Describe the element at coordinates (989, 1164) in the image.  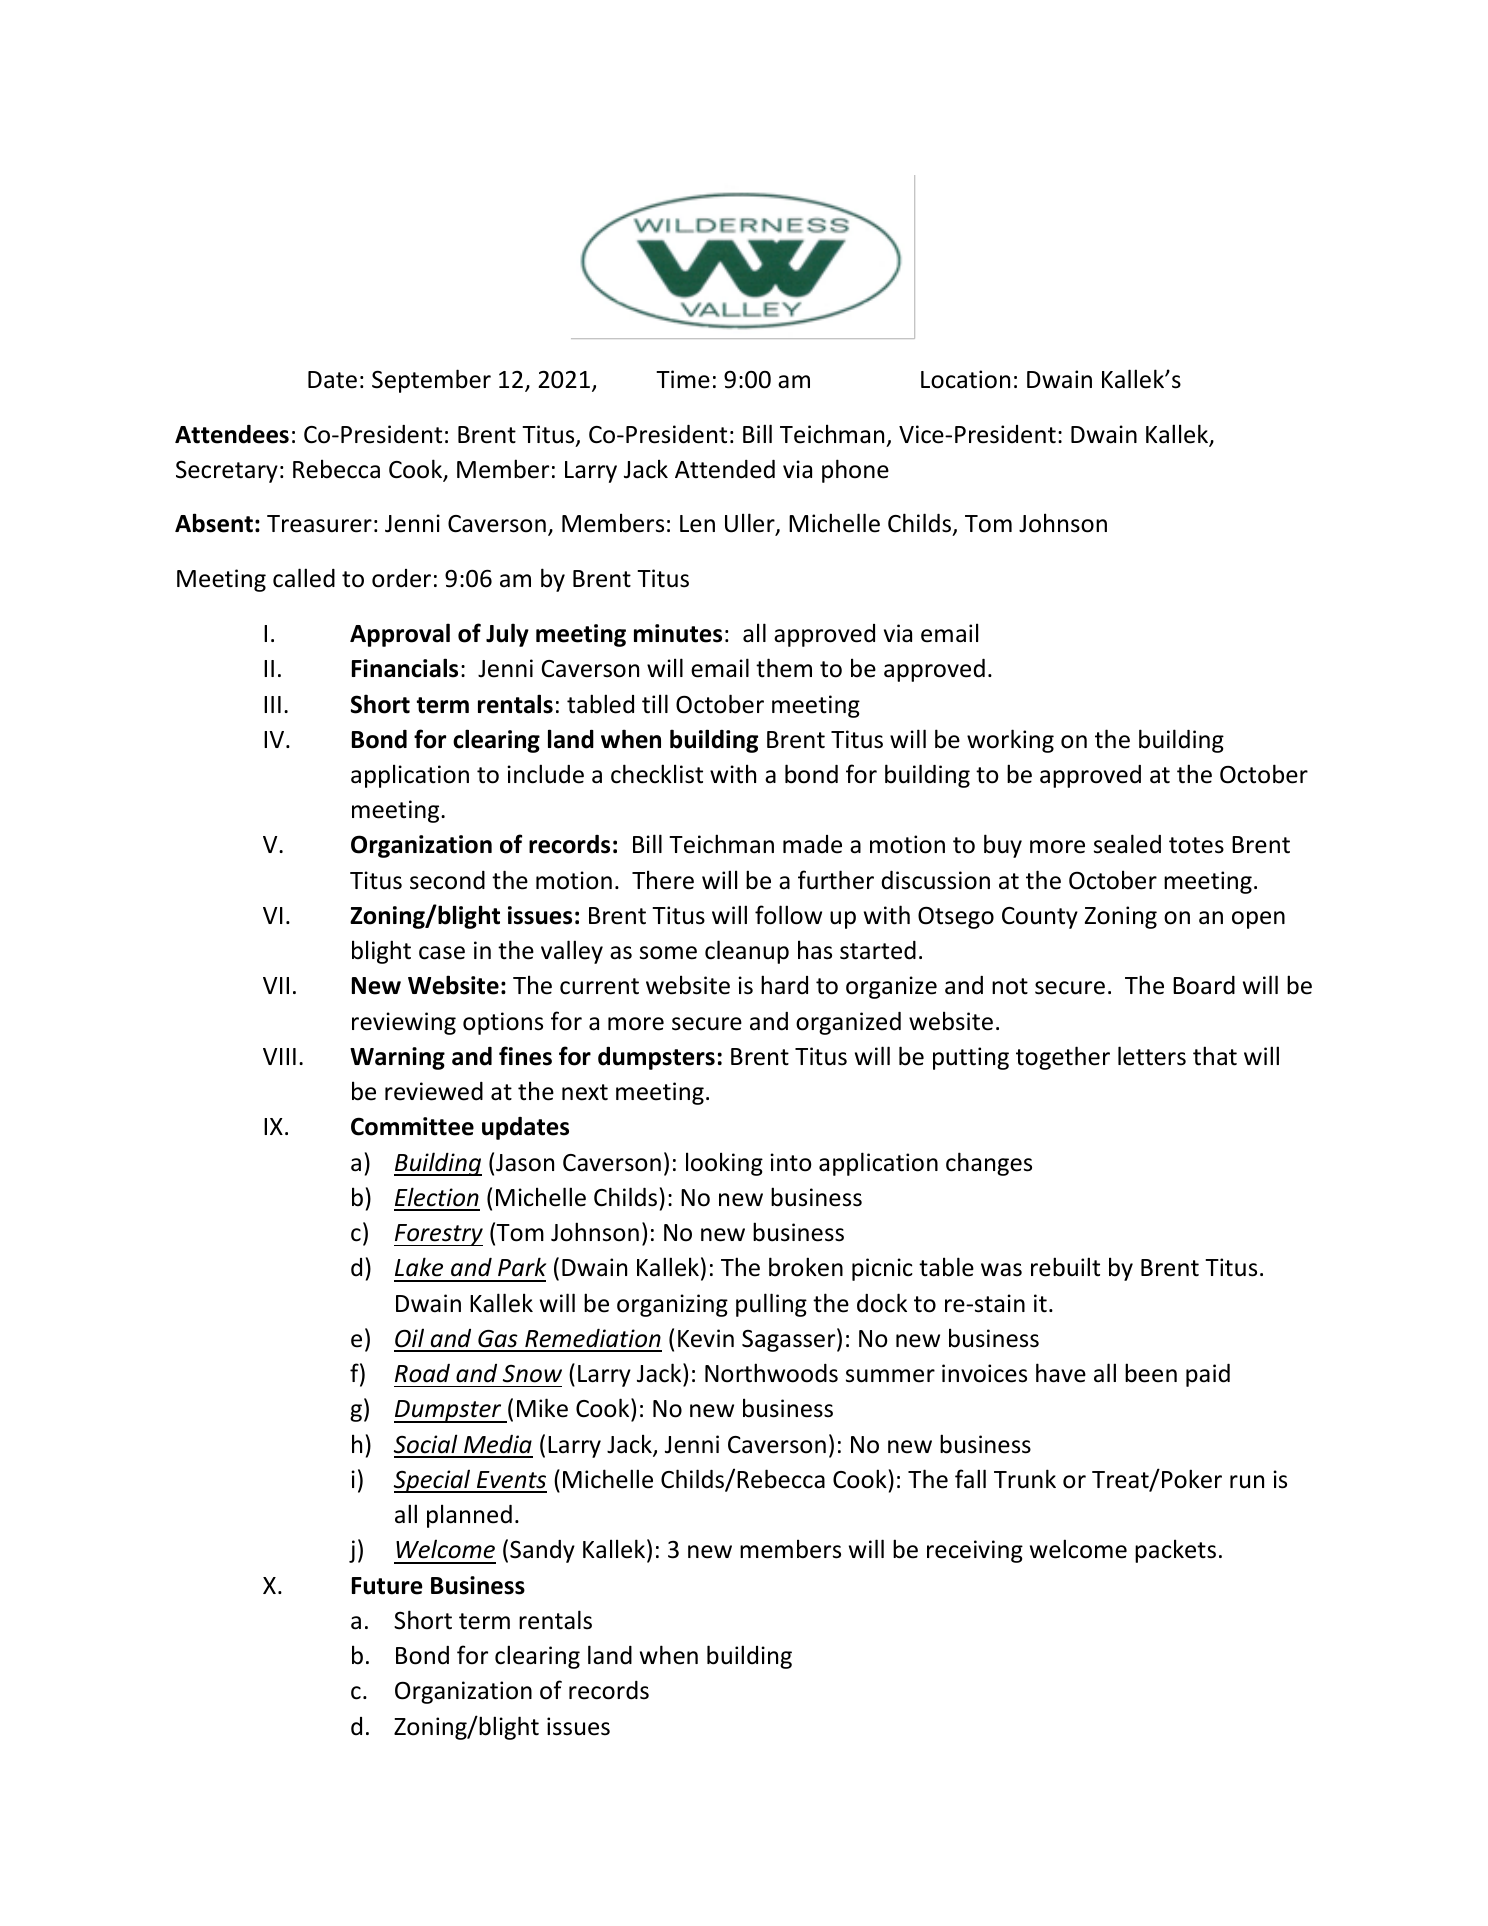
I see `changes` at that location.
